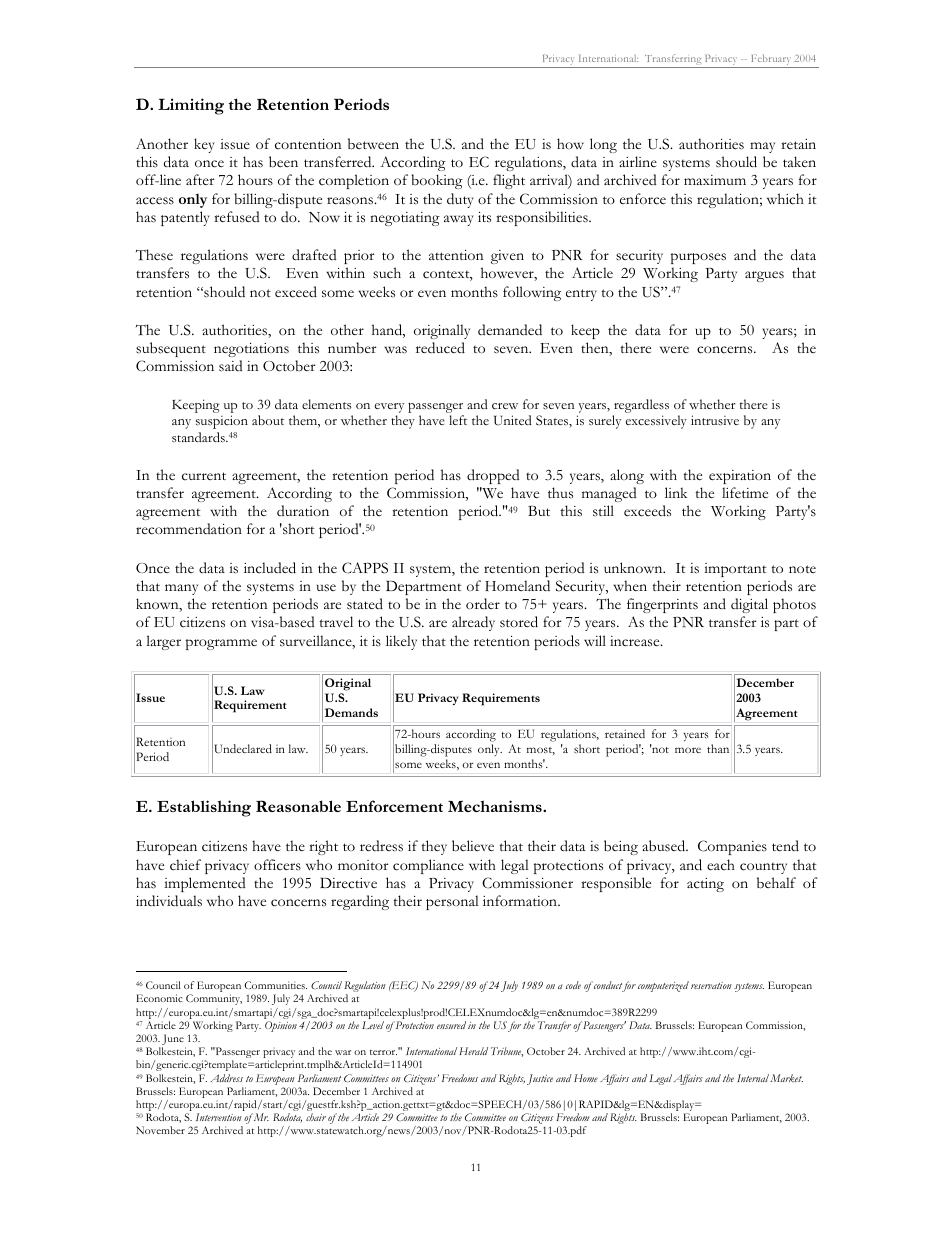 The height and width of the document is (1233, 952). Describe the element at coordinates (226, 1078) in the document. I see `Address` at that location.
